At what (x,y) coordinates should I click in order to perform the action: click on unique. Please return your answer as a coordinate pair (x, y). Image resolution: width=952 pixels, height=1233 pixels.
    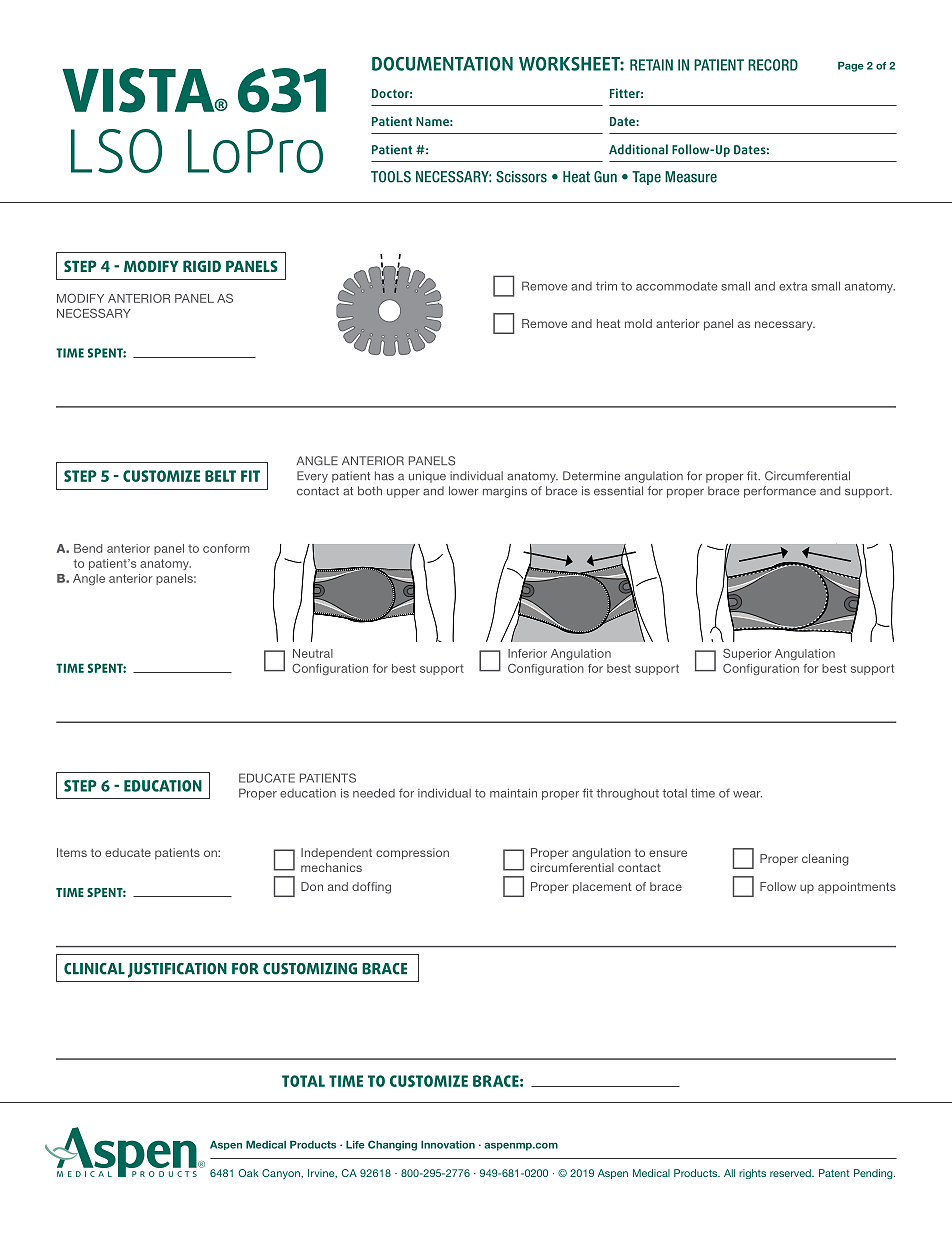
    Looking at the image, I should click on (427, 477).
